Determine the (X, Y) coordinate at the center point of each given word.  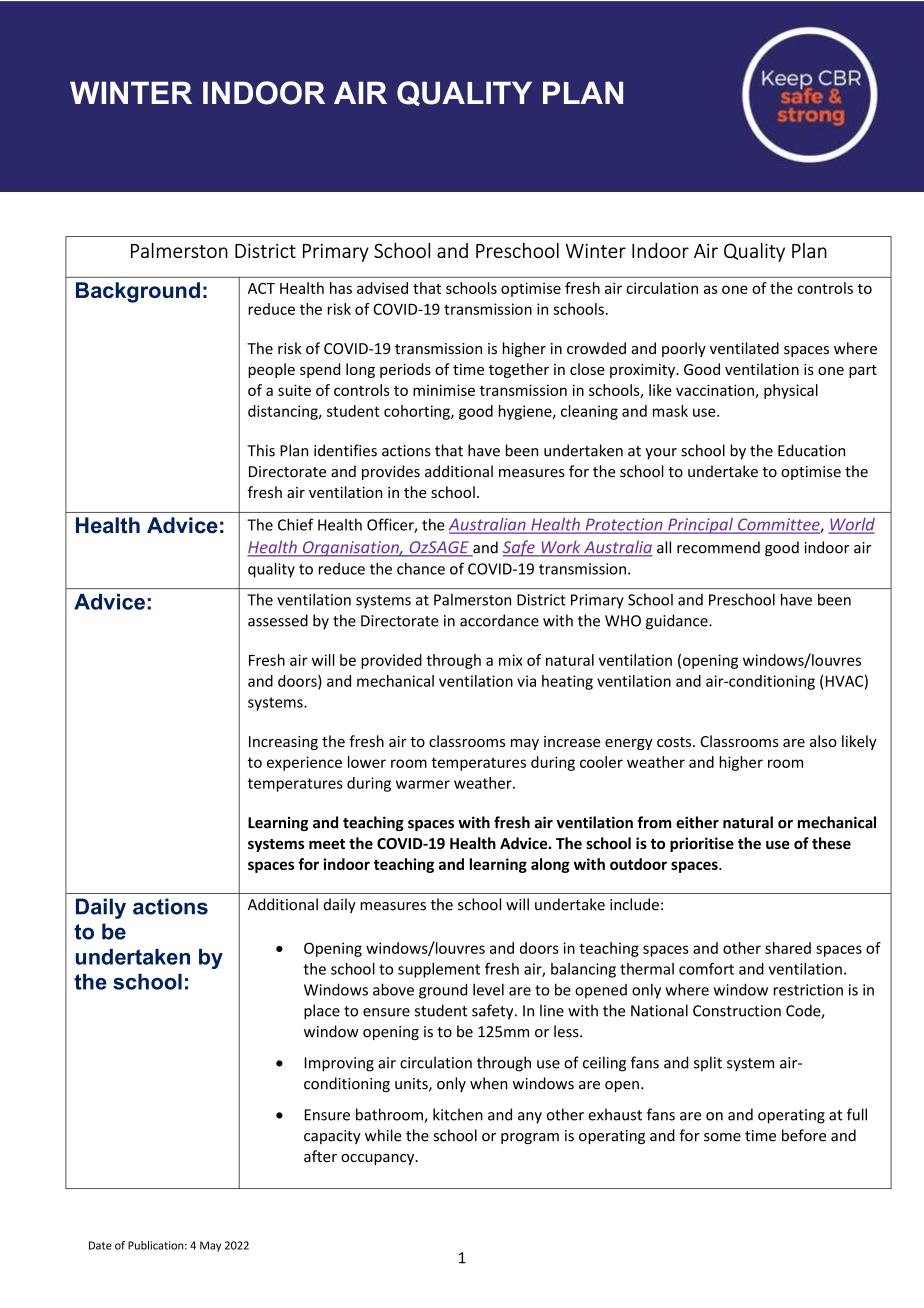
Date (100, 1245)
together (519, 370)
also (823, 741)
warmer (423, 784)
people (271, 370)
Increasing (283, 743)
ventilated (744, 348)
